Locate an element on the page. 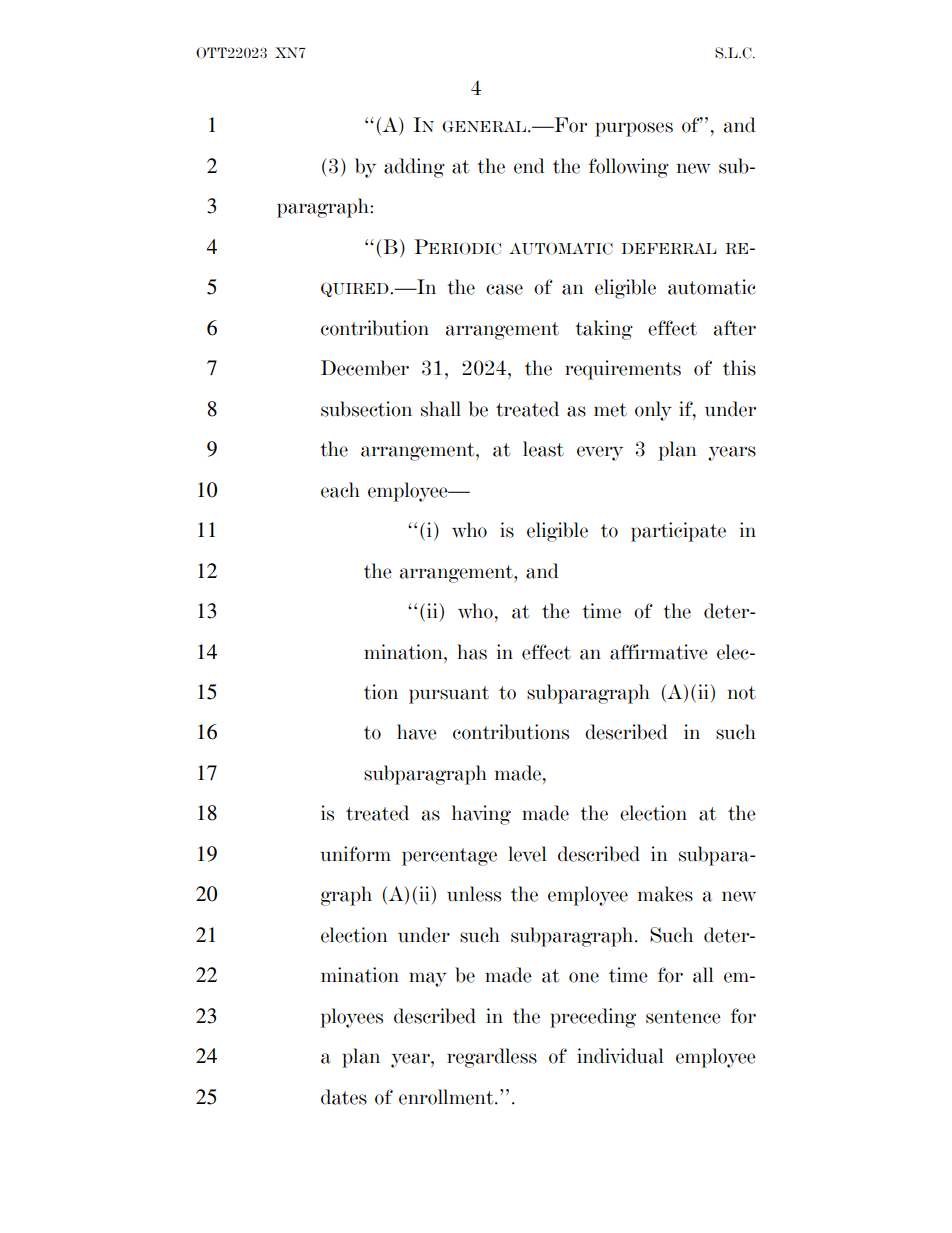  regardless is located at coordinates (492, 1058).
